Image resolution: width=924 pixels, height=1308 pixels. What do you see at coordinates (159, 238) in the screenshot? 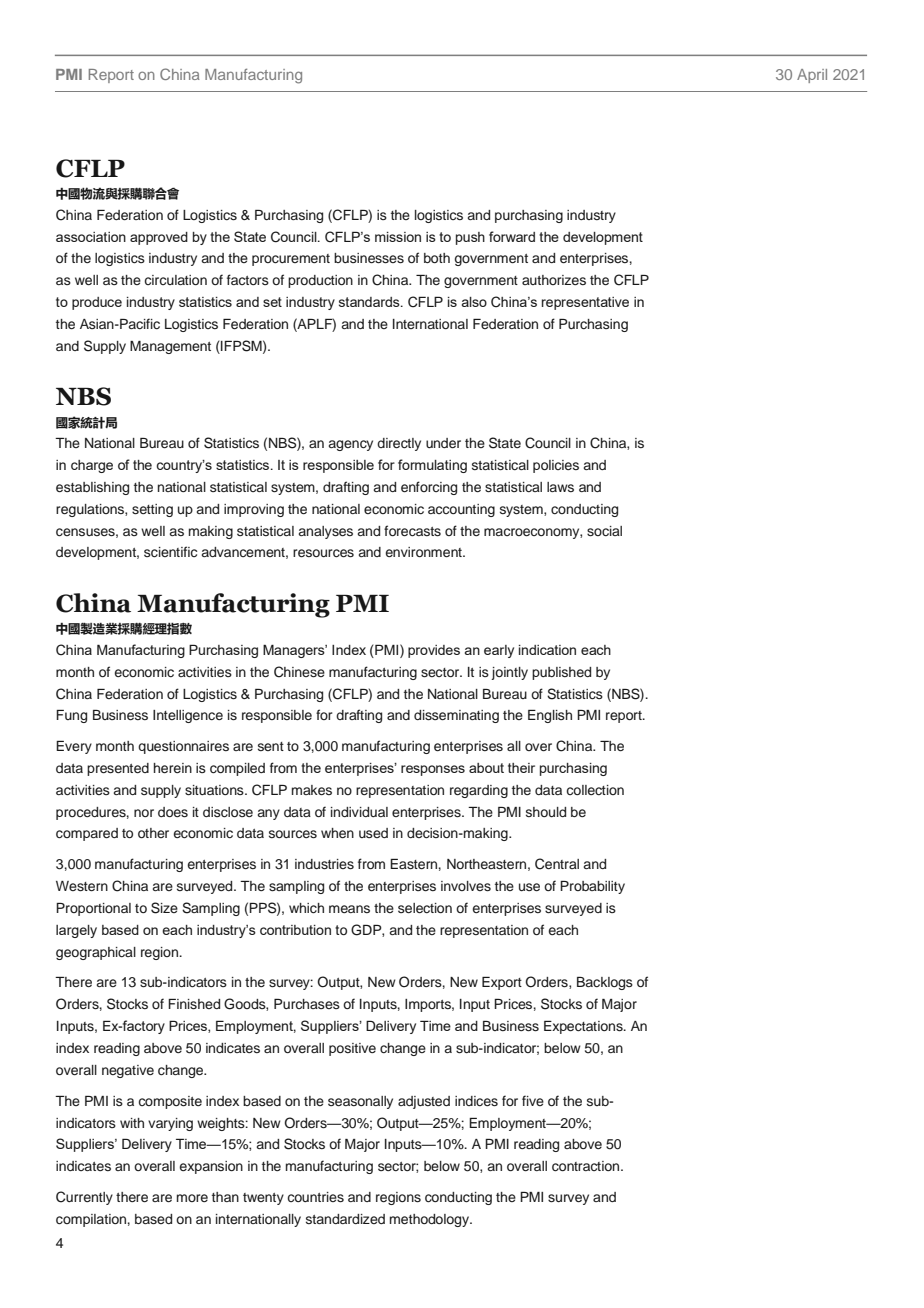
I see `approved` at bounding box center [159, 238].
